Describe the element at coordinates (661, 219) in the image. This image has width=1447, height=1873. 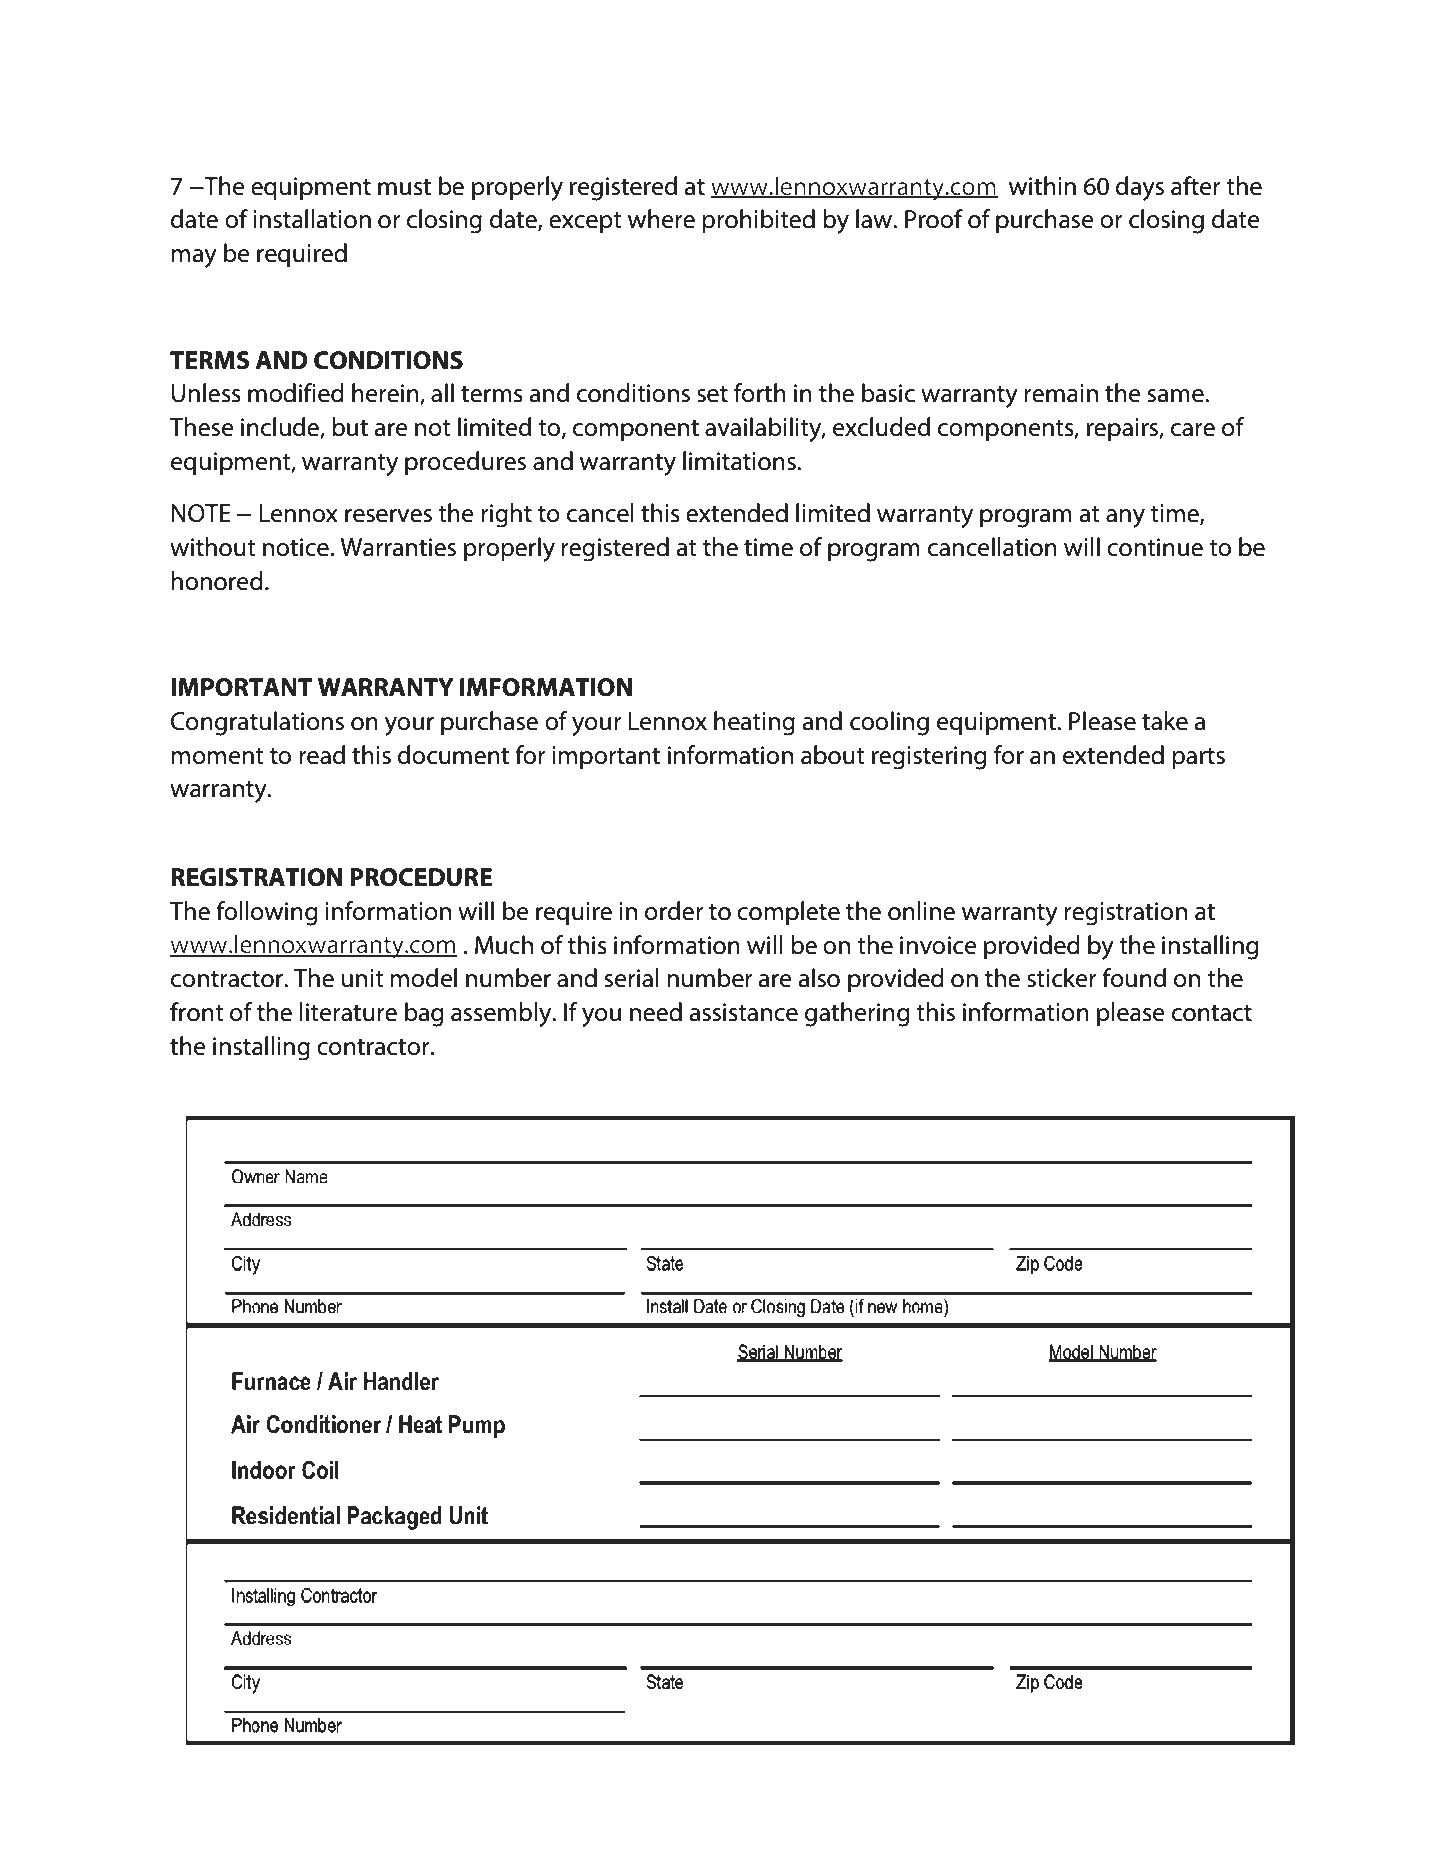
I see `where` at that location.
